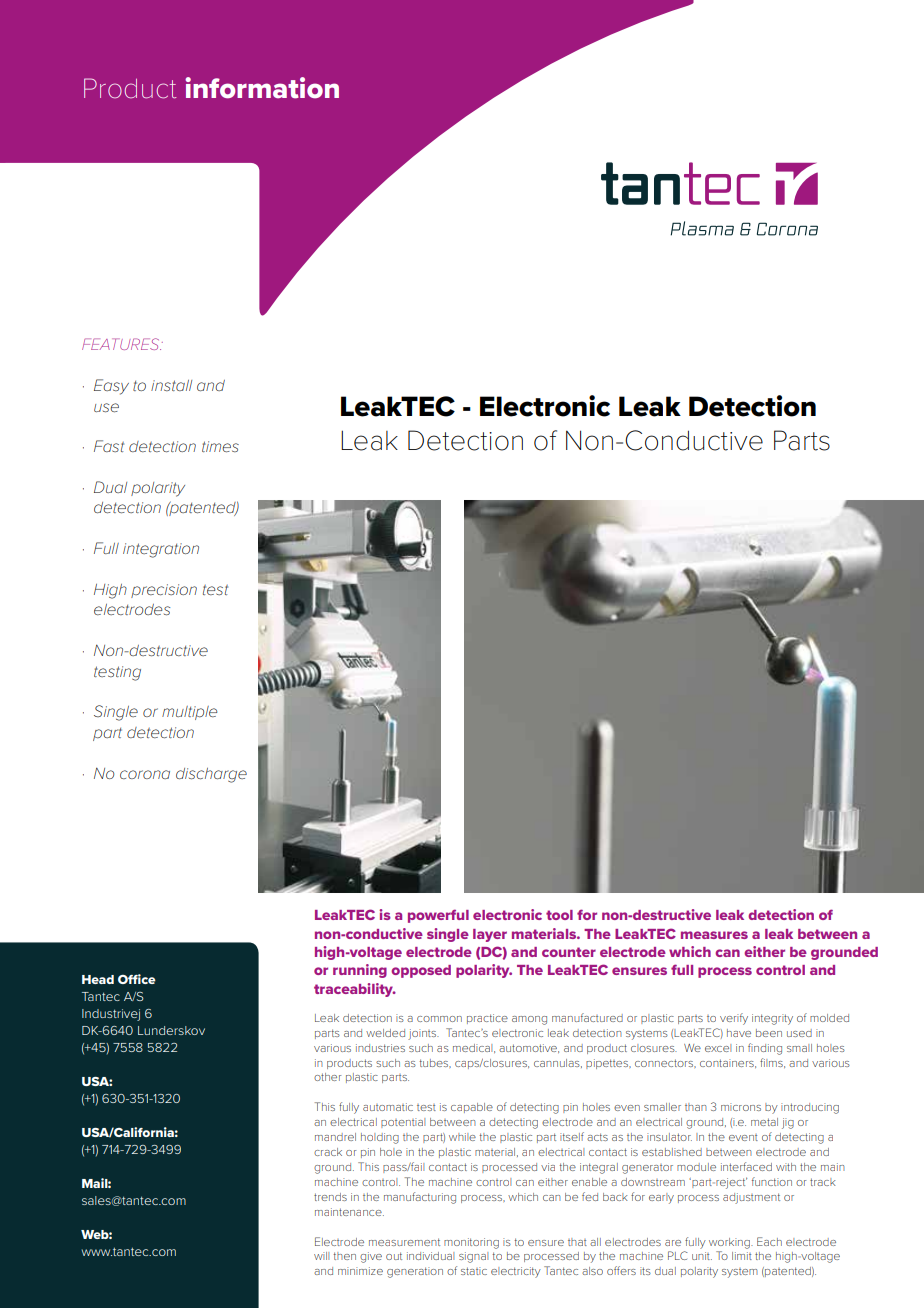 This document has height=1308, width=924. Describe the element at coordinates (189, 713) in the document. I see `multiple` at that location.
